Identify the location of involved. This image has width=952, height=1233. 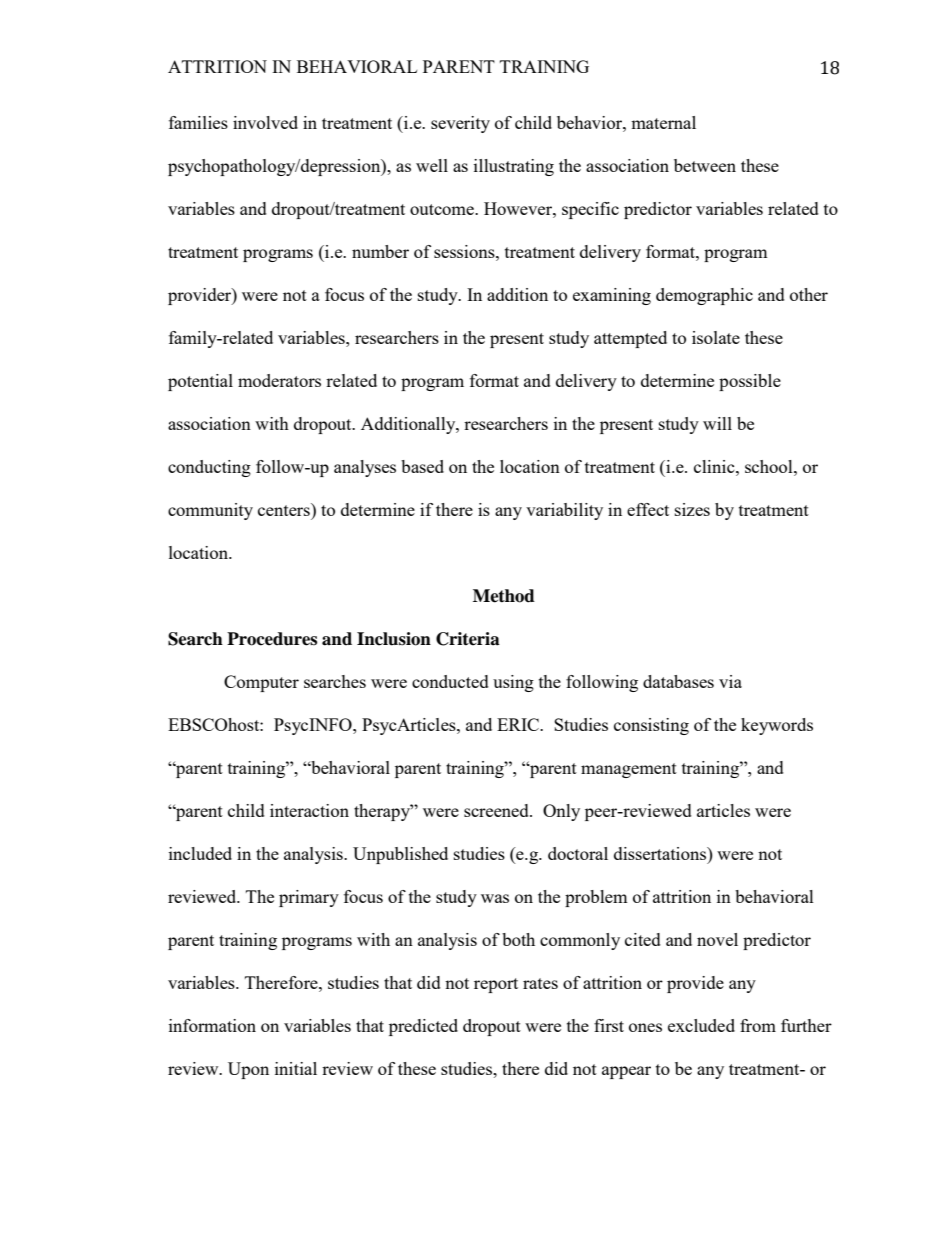
(265, 122).
